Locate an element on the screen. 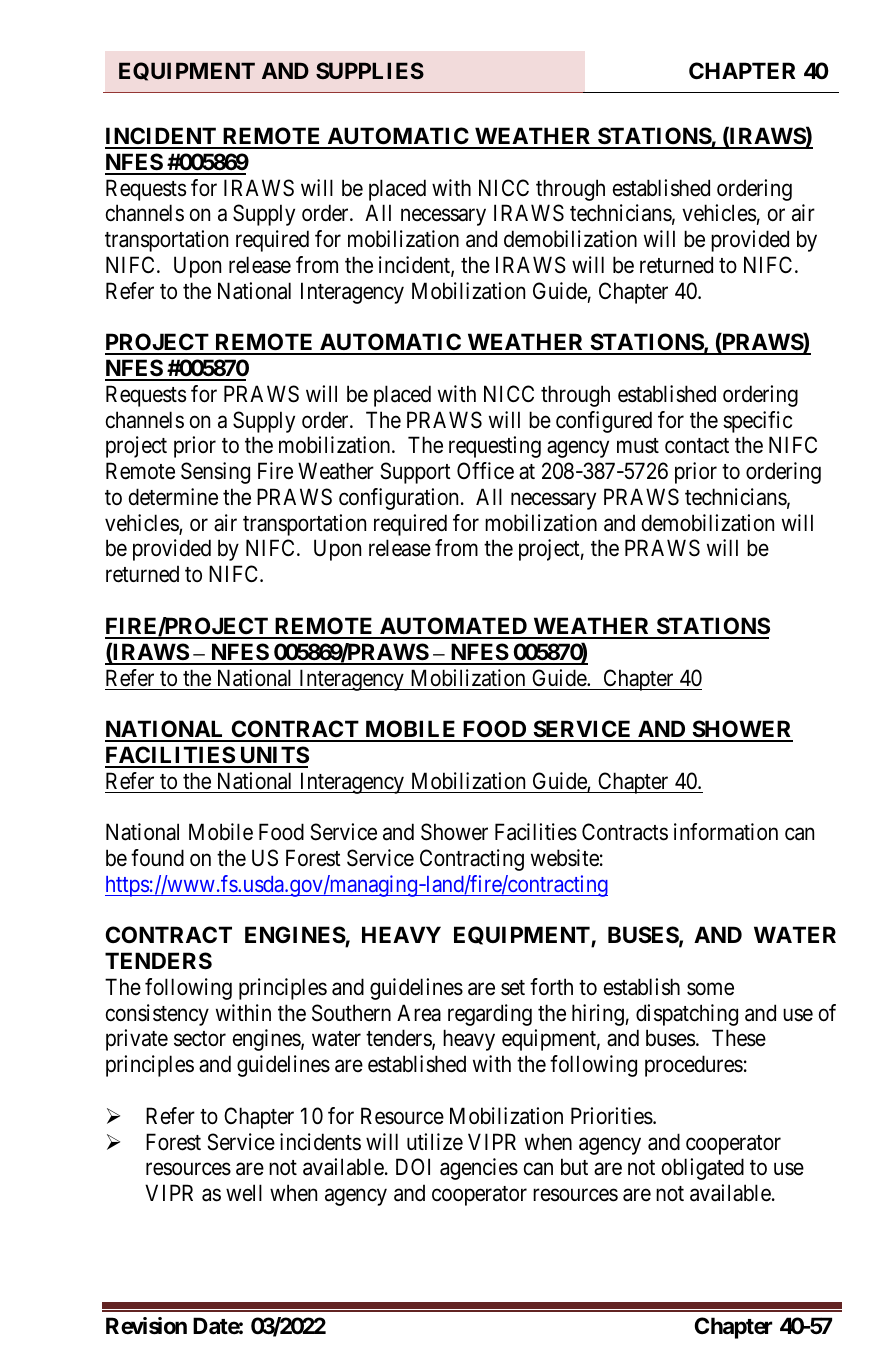  configuration is located at coordinates (398, 499).
